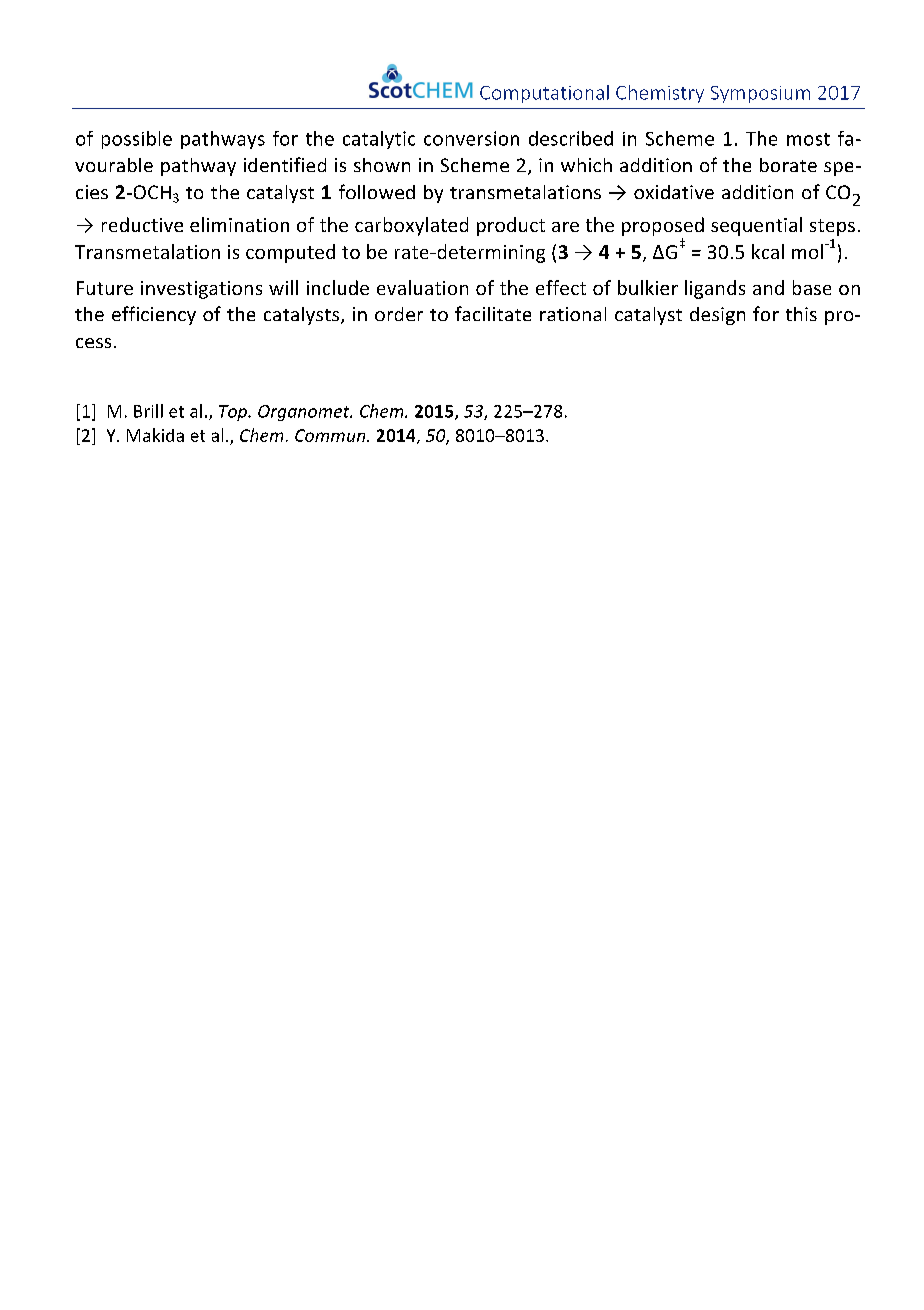  What do you see at coordinates (331, 435) in the screenshot?
I see `Commun` at bounding box center [331, 435].
